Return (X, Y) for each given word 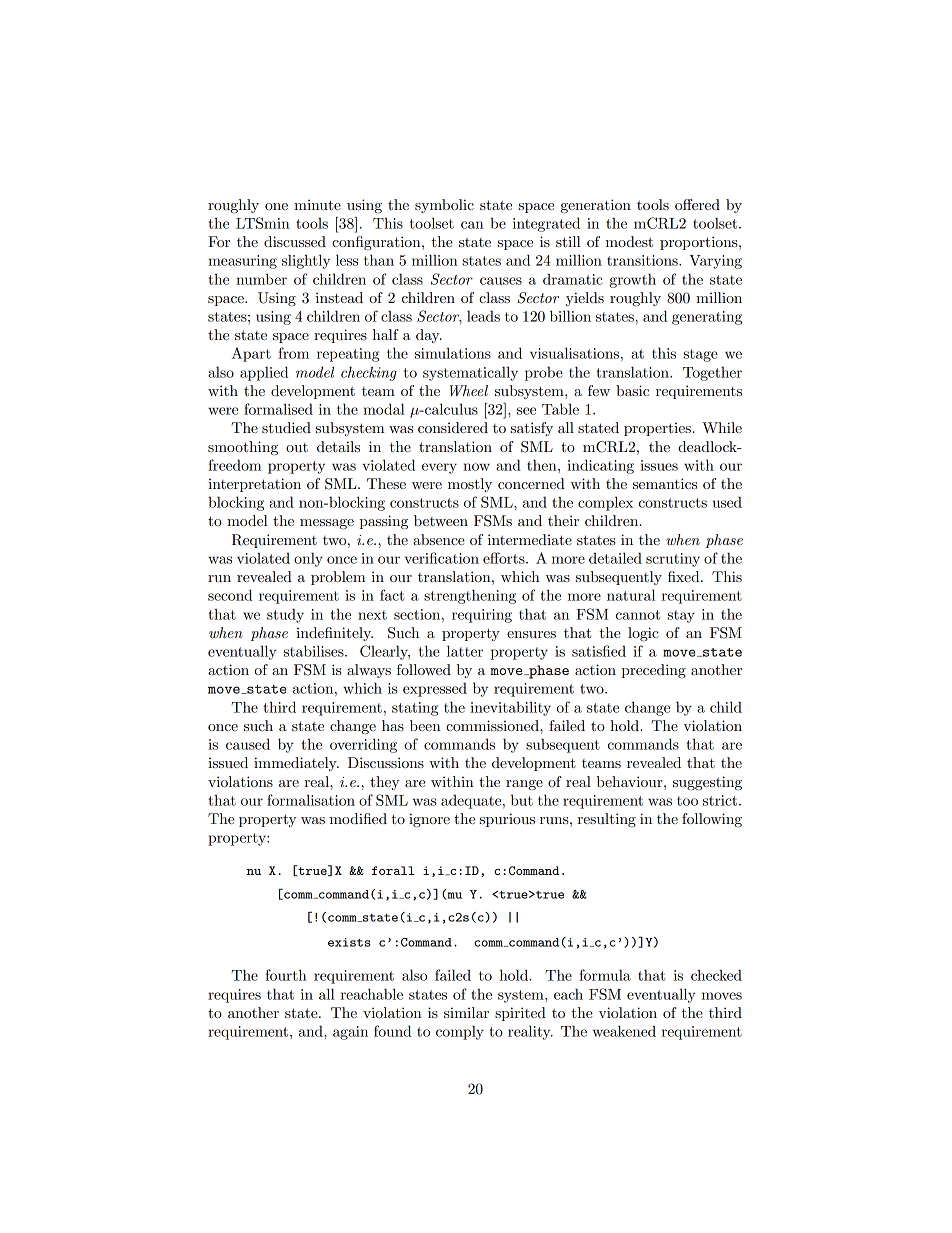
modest (629, 241)
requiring (482, 616)
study (285, 615)
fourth (286, 975)
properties (658, 429)
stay (681, 616)
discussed (295, 241)
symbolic (444, 206)
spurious (507, 820)
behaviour (630, 781)
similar (466, 1012)
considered (453, 427)
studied (286, 427)
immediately (296, 764)
